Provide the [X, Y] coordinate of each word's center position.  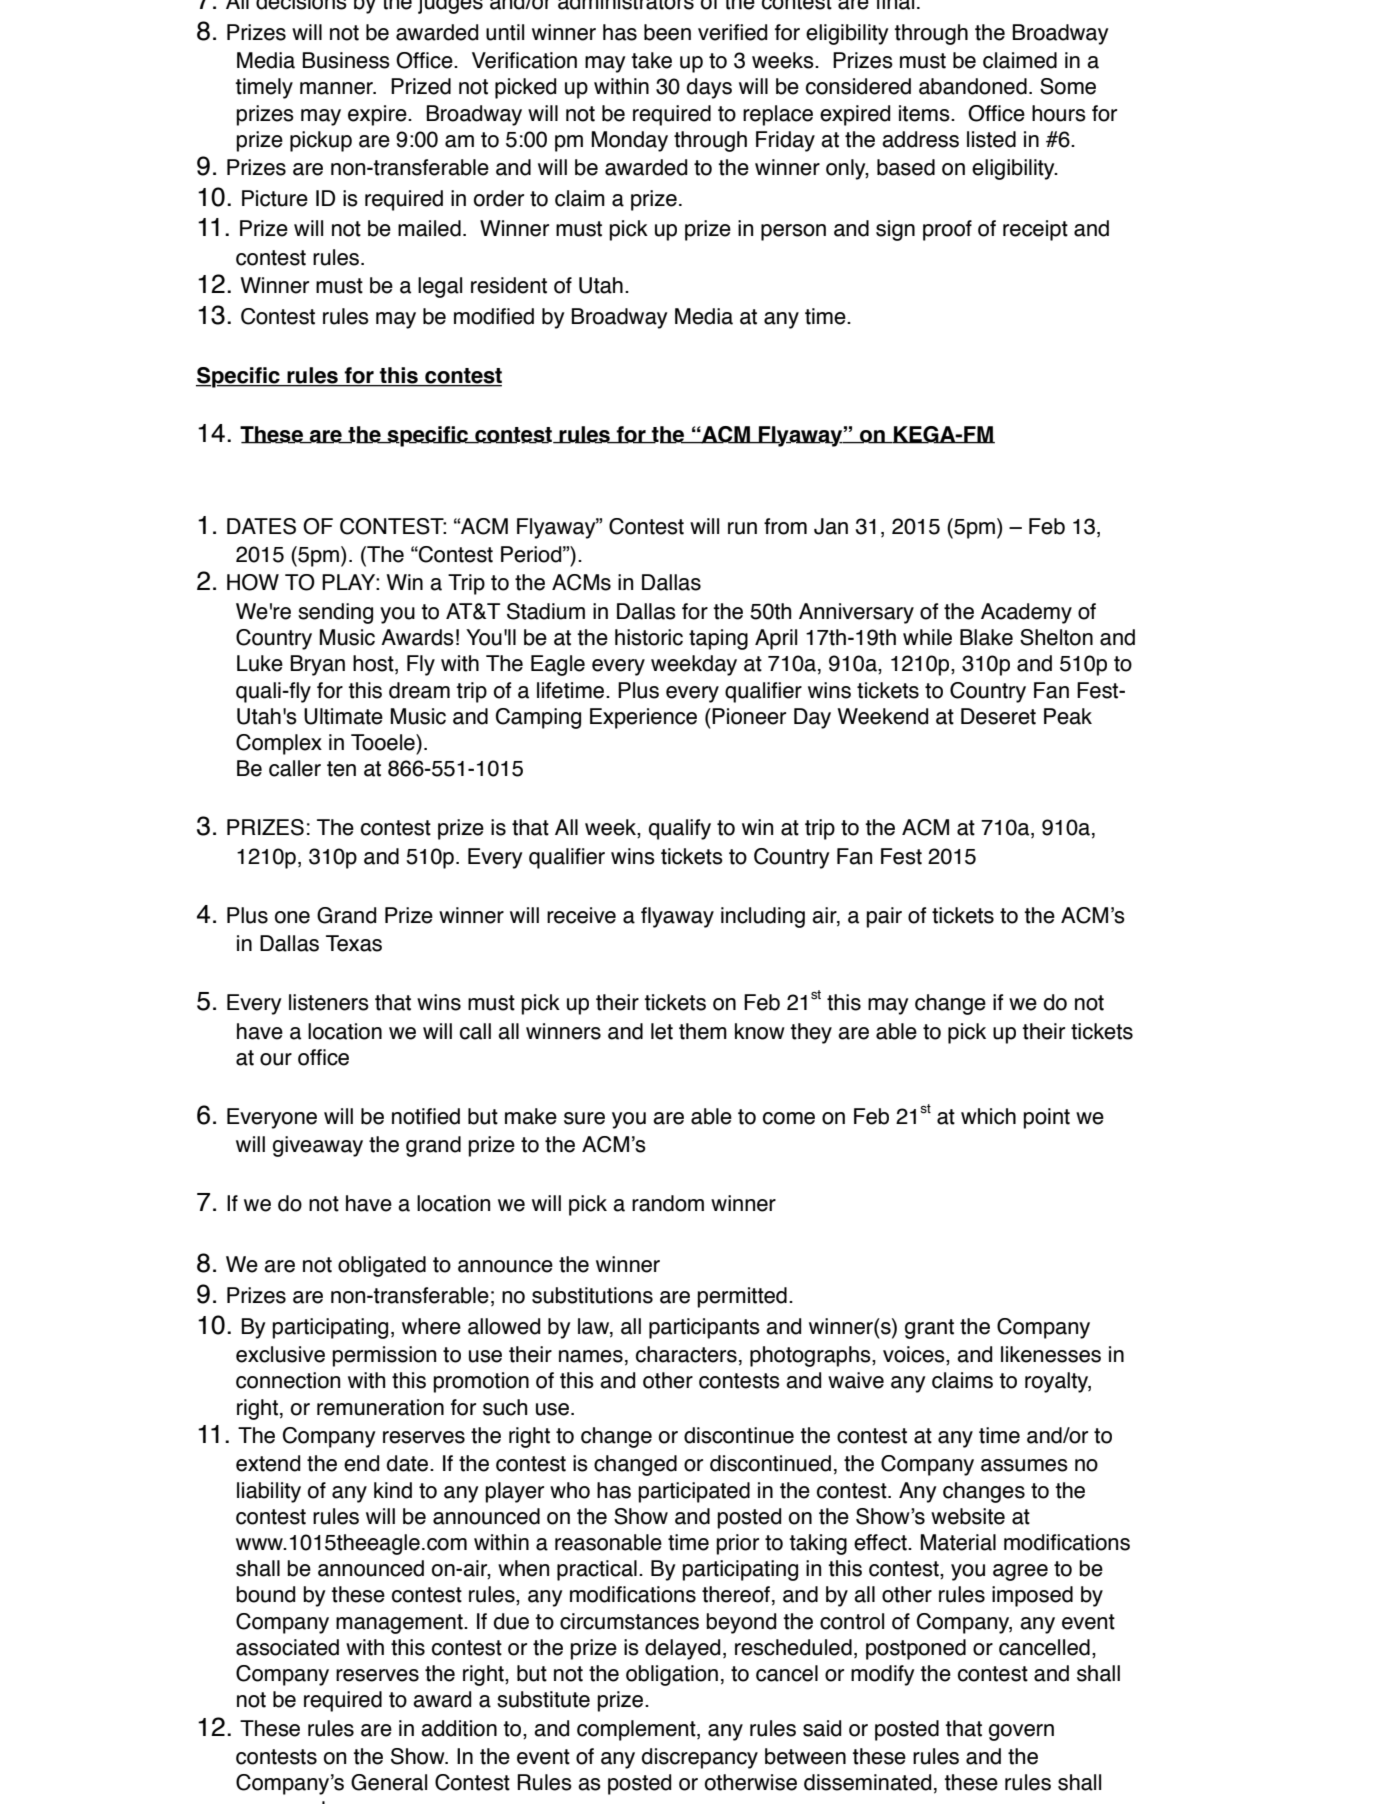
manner [337, 88]
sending [335, 613]
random [668, 1203]
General [389, 1782]
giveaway [318, 1146]
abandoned [973, 86]
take [651, 60]
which [988, 1116]
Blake [986, 637]
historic [649, 637]
